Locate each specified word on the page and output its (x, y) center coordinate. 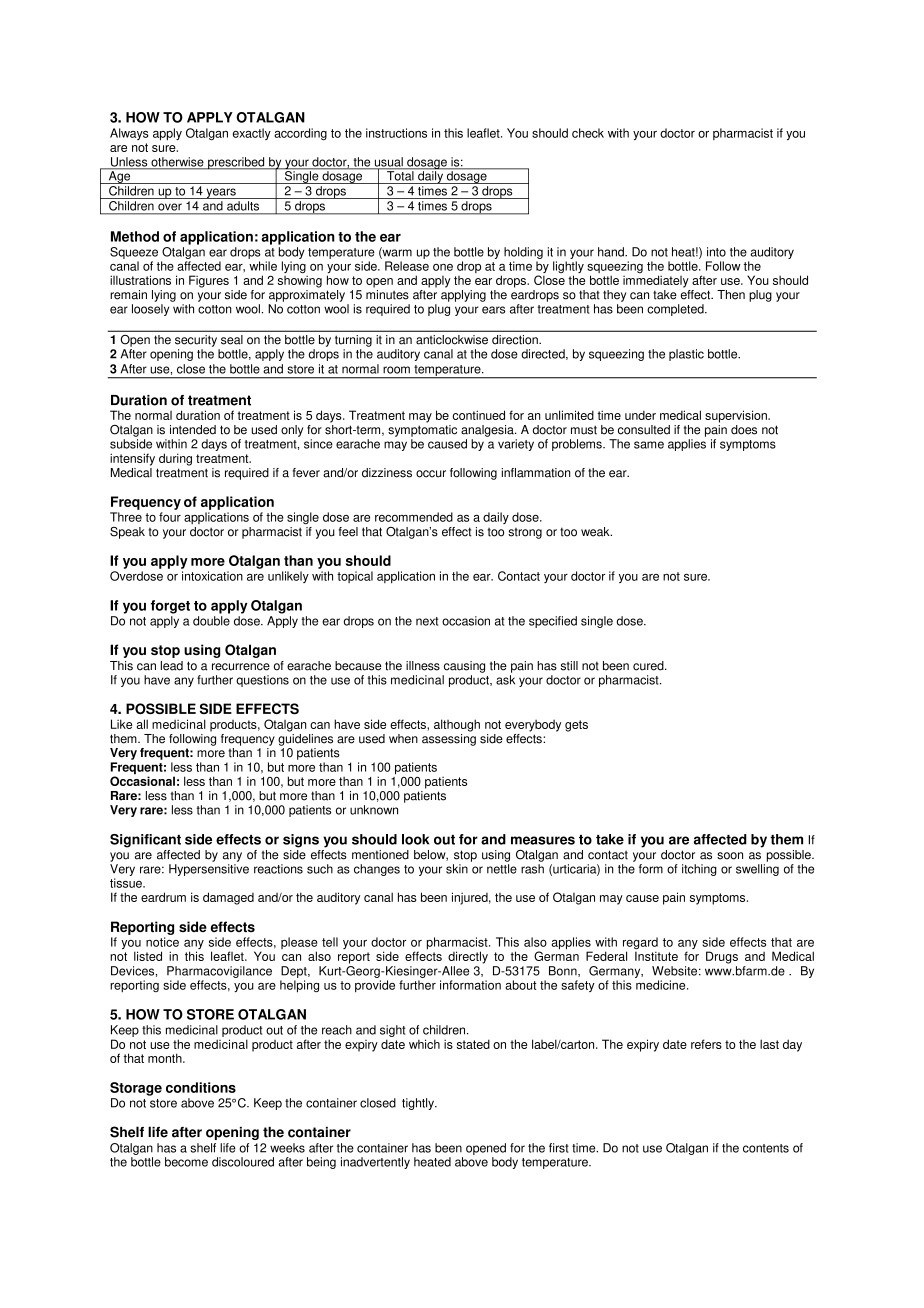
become (186, 1162)
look (415, 839)
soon (730, 856)
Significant (145, 841)
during (175, 459)
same (649, 445)
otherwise (177, 163)
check (588, 133)
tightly (419, 1104)
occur (431, 474)
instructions (396, 133)
